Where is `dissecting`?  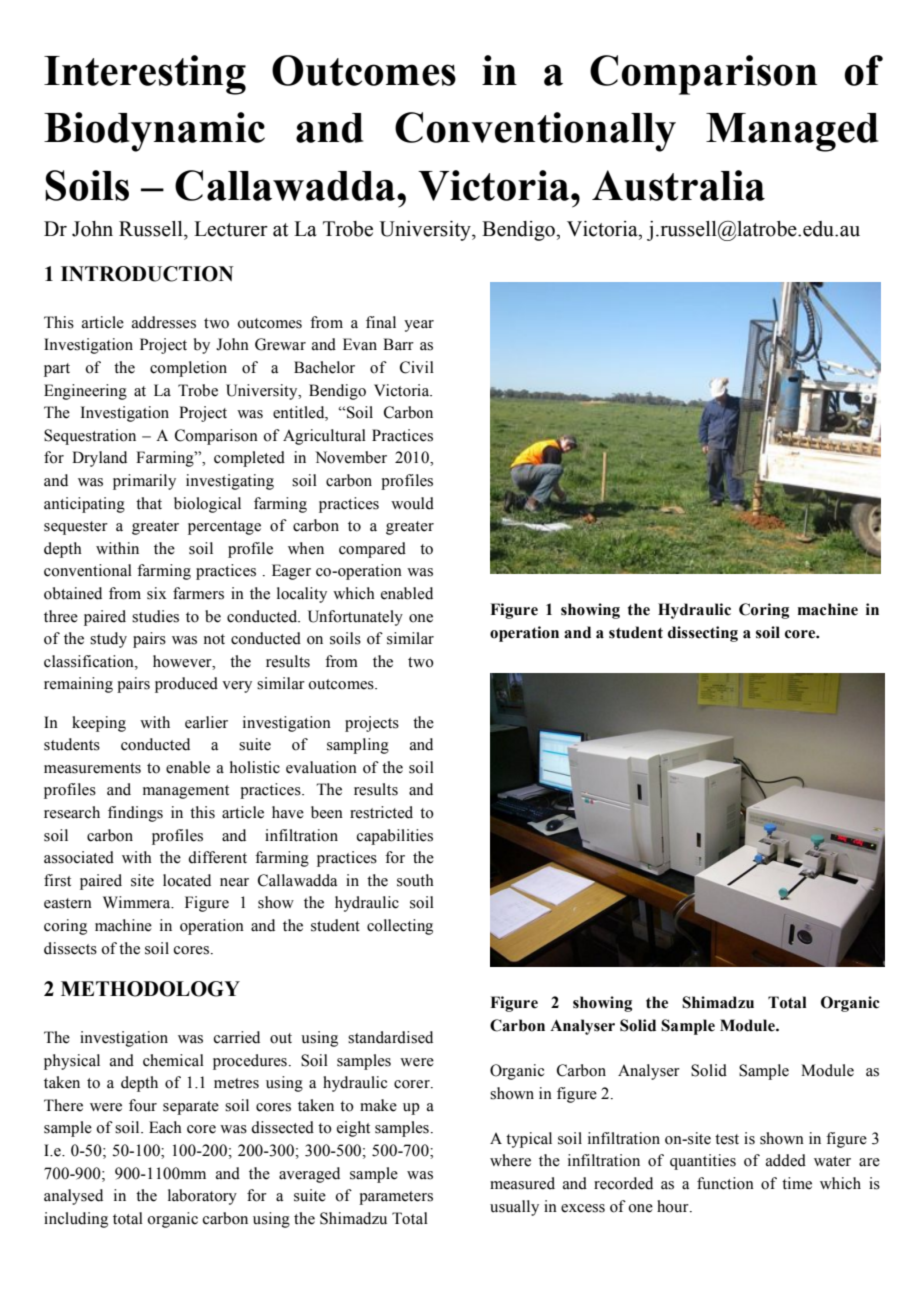 dissecting is located at coordinates (703, 634).
